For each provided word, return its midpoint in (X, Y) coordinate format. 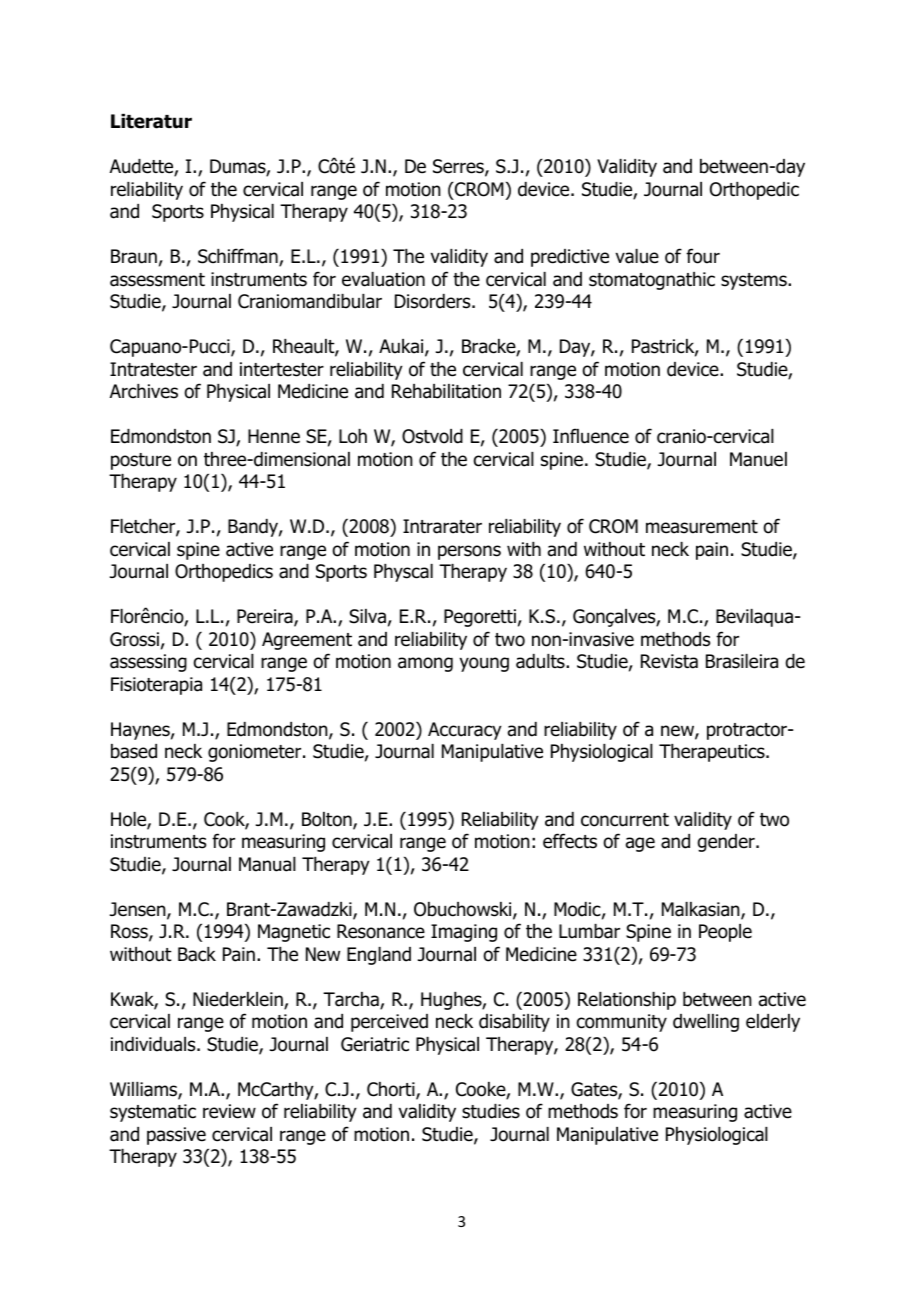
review (229, 1111)
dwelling (706, 1023)
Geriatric (375, 1044)
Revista (669, 661)
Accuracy (465, 731)
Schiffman (239, 257)
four (703, 256)
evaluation (383, 279)
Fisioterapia (156, 686)
